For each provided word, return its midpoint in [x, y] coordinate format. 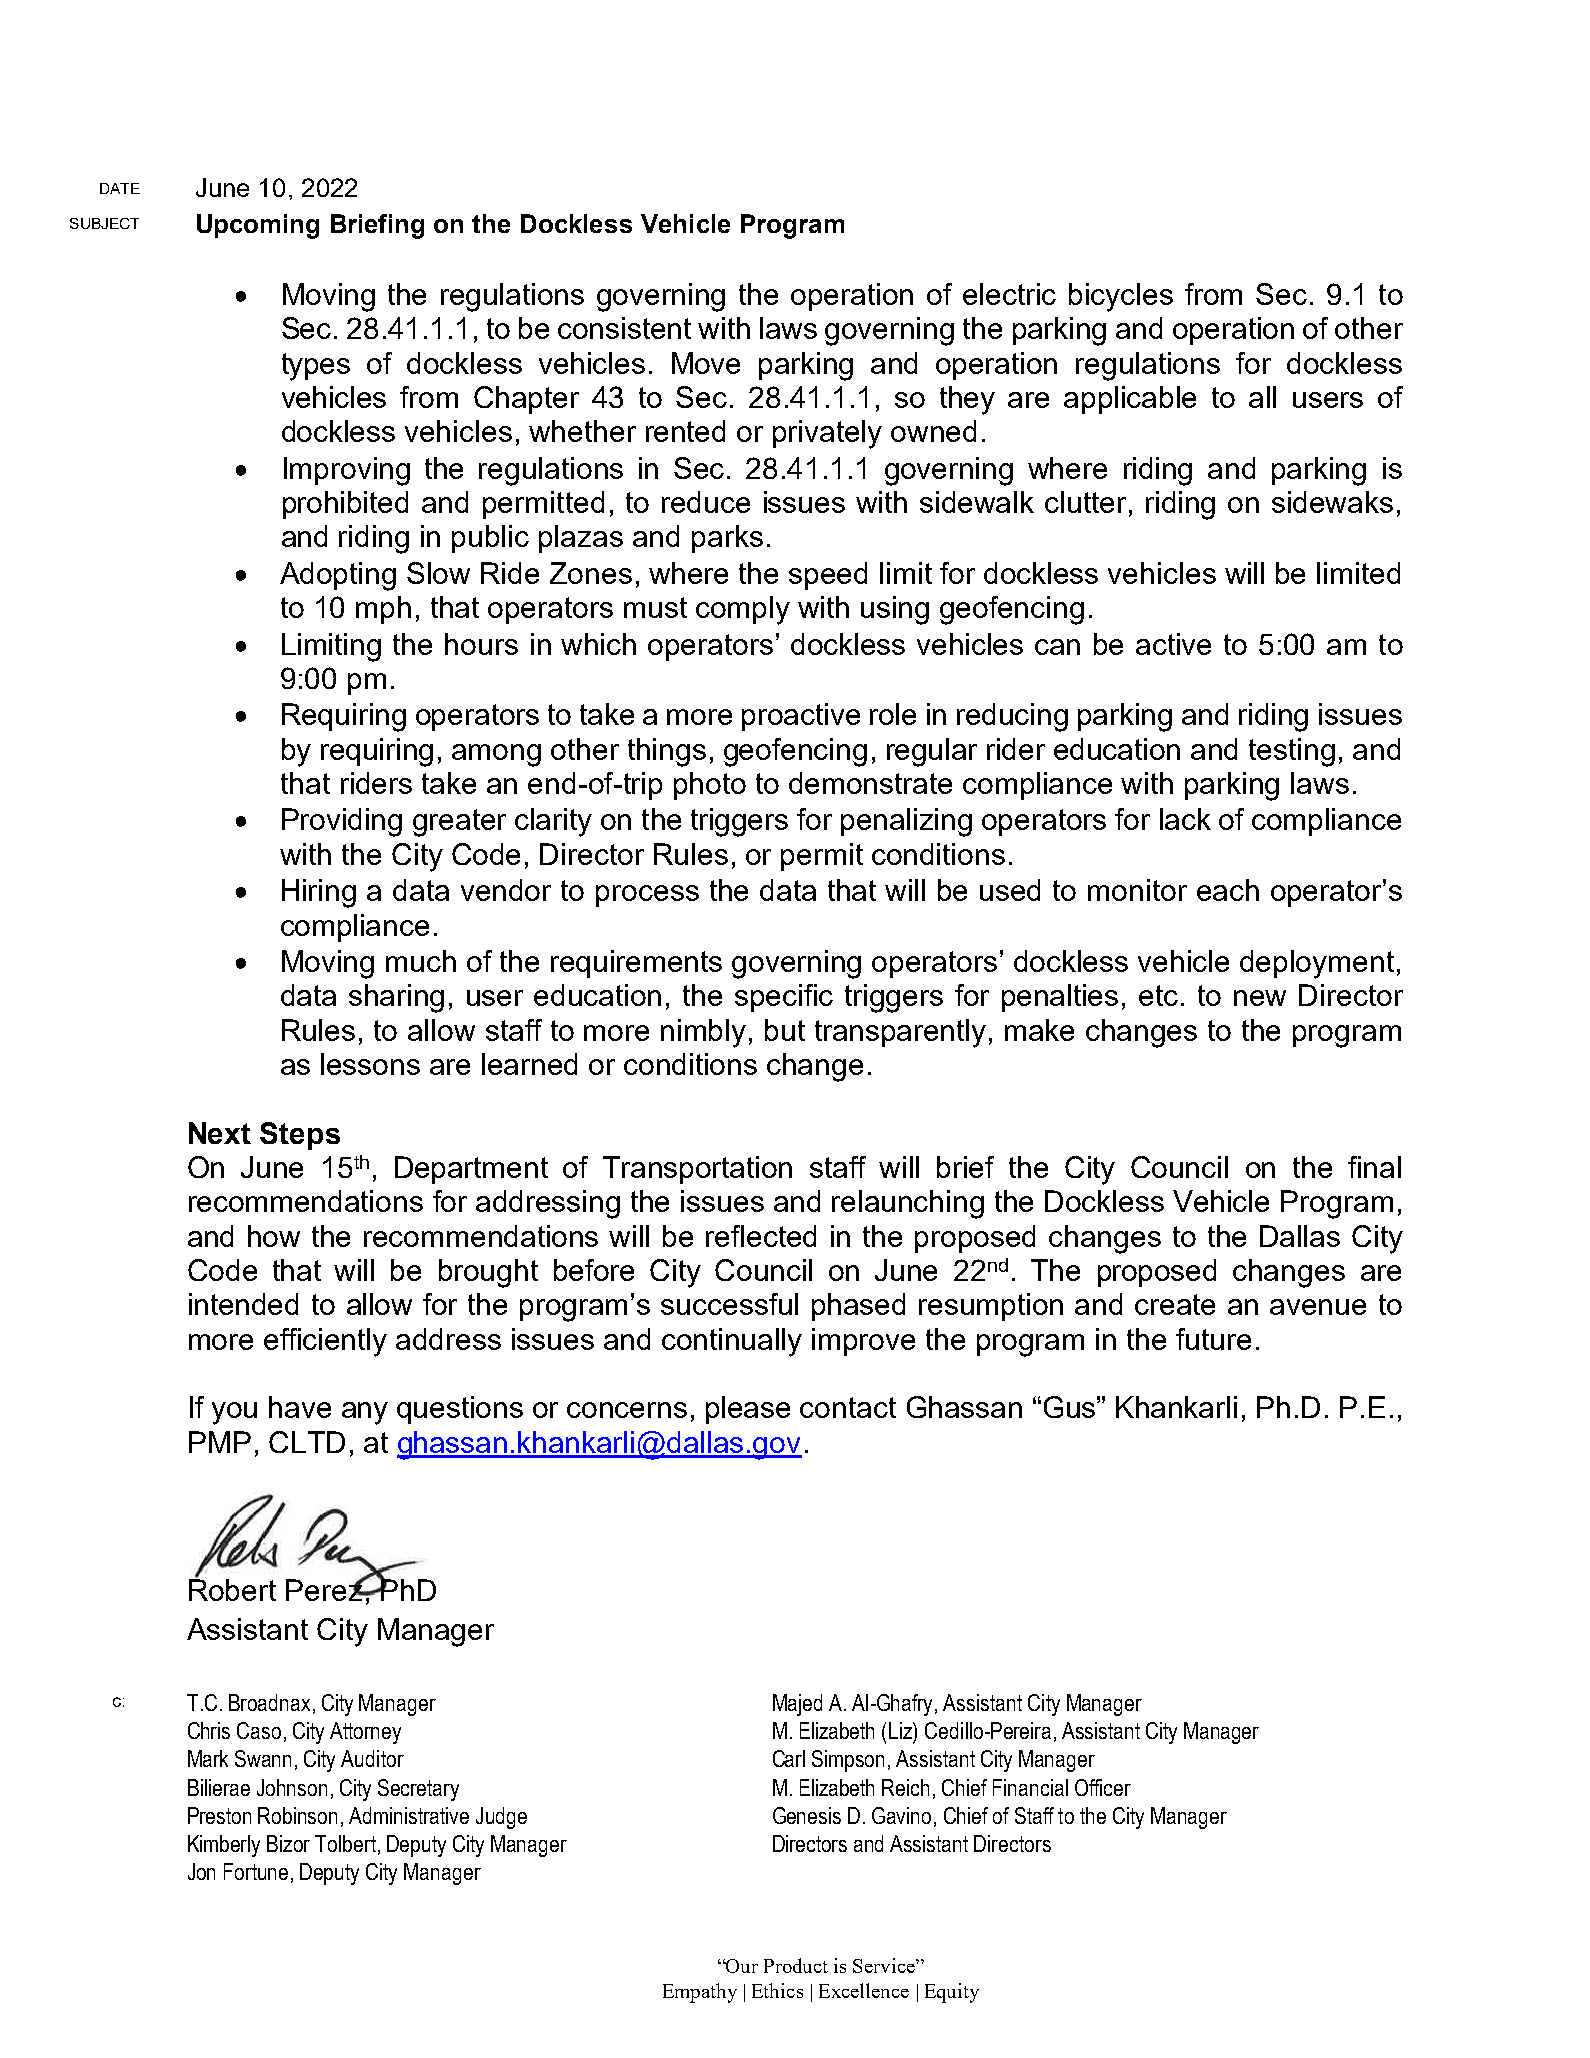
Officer [1103, 1787]
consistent [624, 328]
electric [1009, 294]
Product [796, 1965]
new [1260, 998]
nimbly [703, 1033]
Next [220, 1133]
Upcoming [258, 226]
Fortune [256, 1871]
